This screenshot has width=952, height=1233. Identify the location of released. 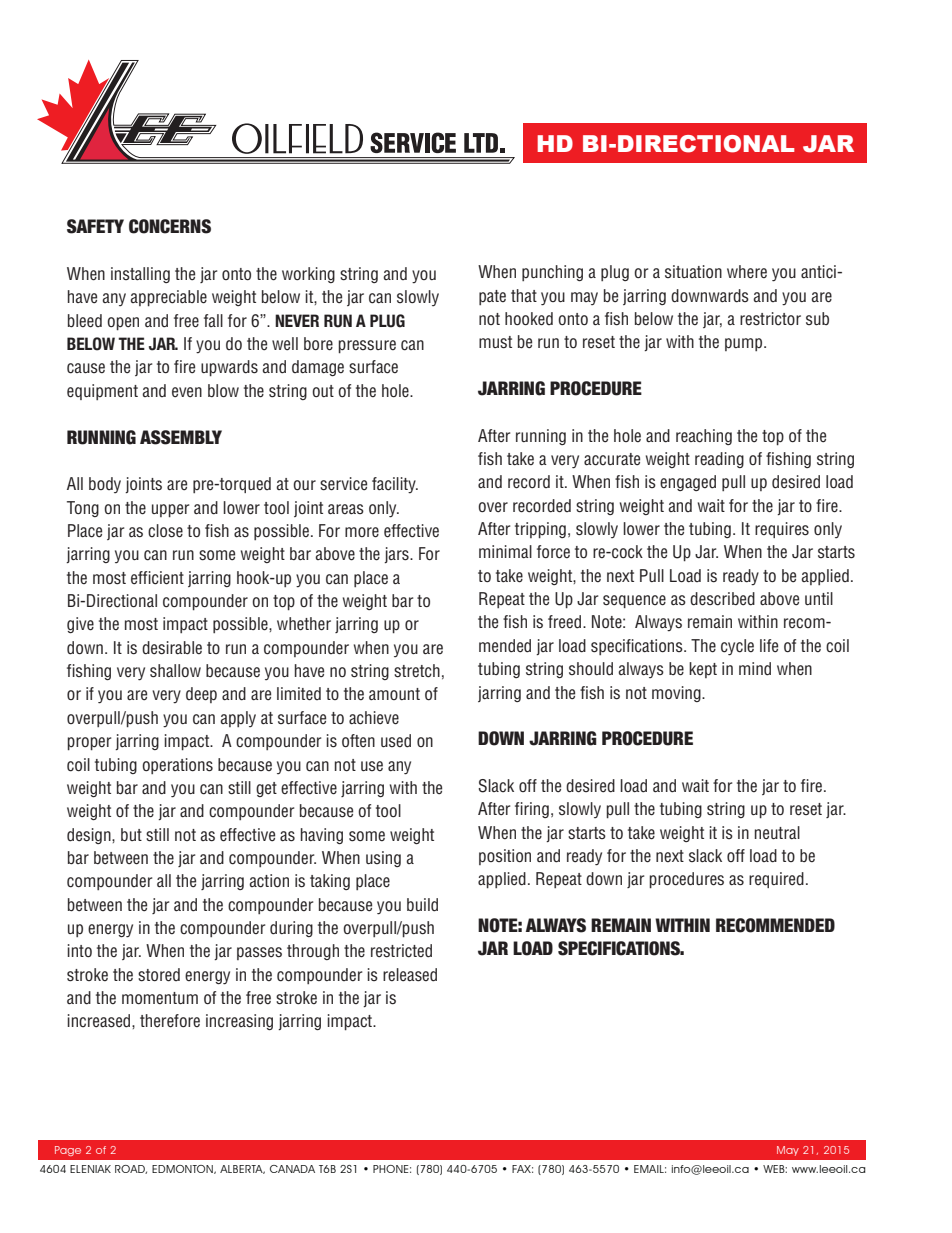
(410, 975).
